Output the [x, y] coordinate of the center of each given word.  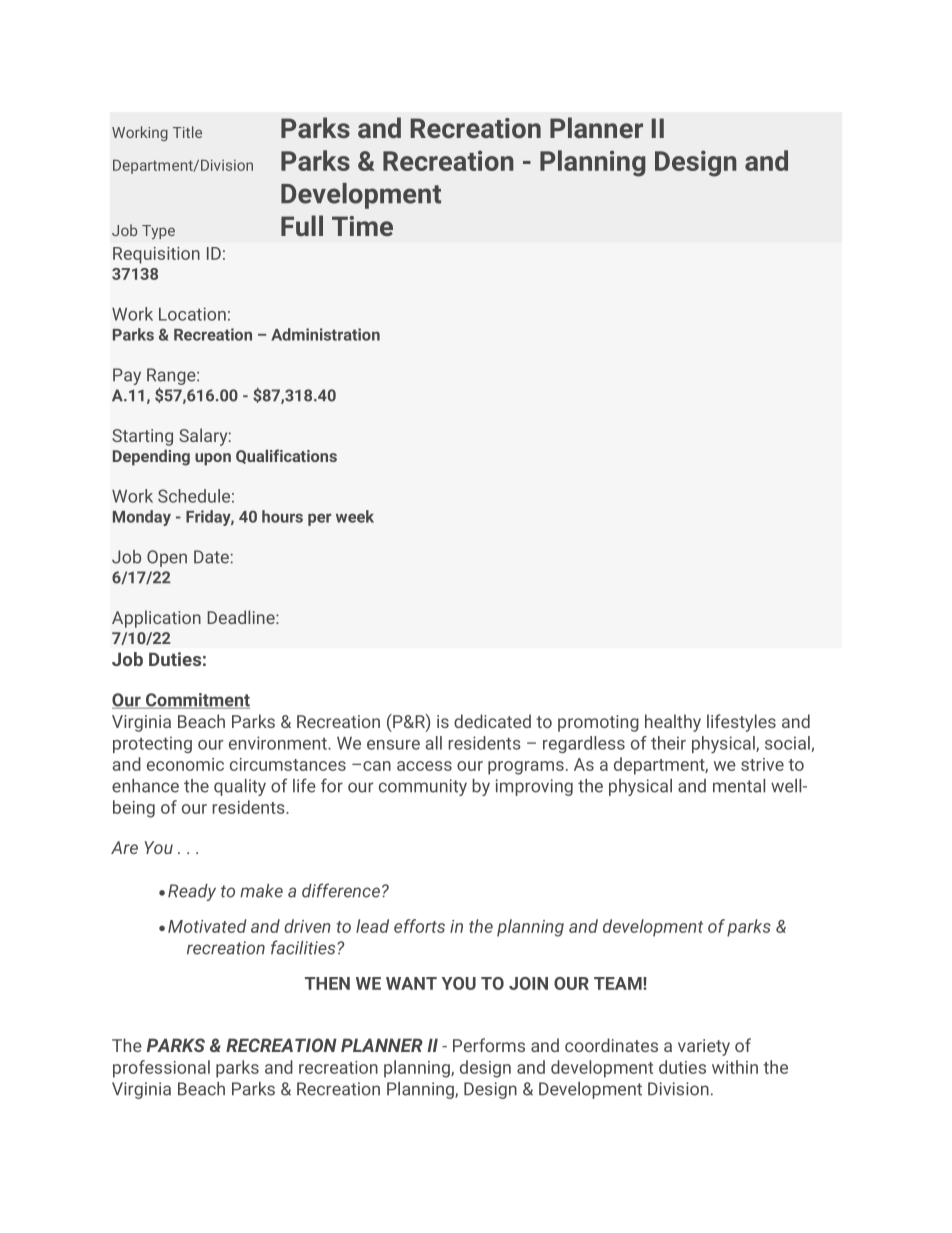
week [355, 516]
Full [302, 225]
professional [161, 1069]
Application [156, 619]
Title [187, 132]
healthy [673, 723]
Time [362, 226]
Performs [489, 1045]
